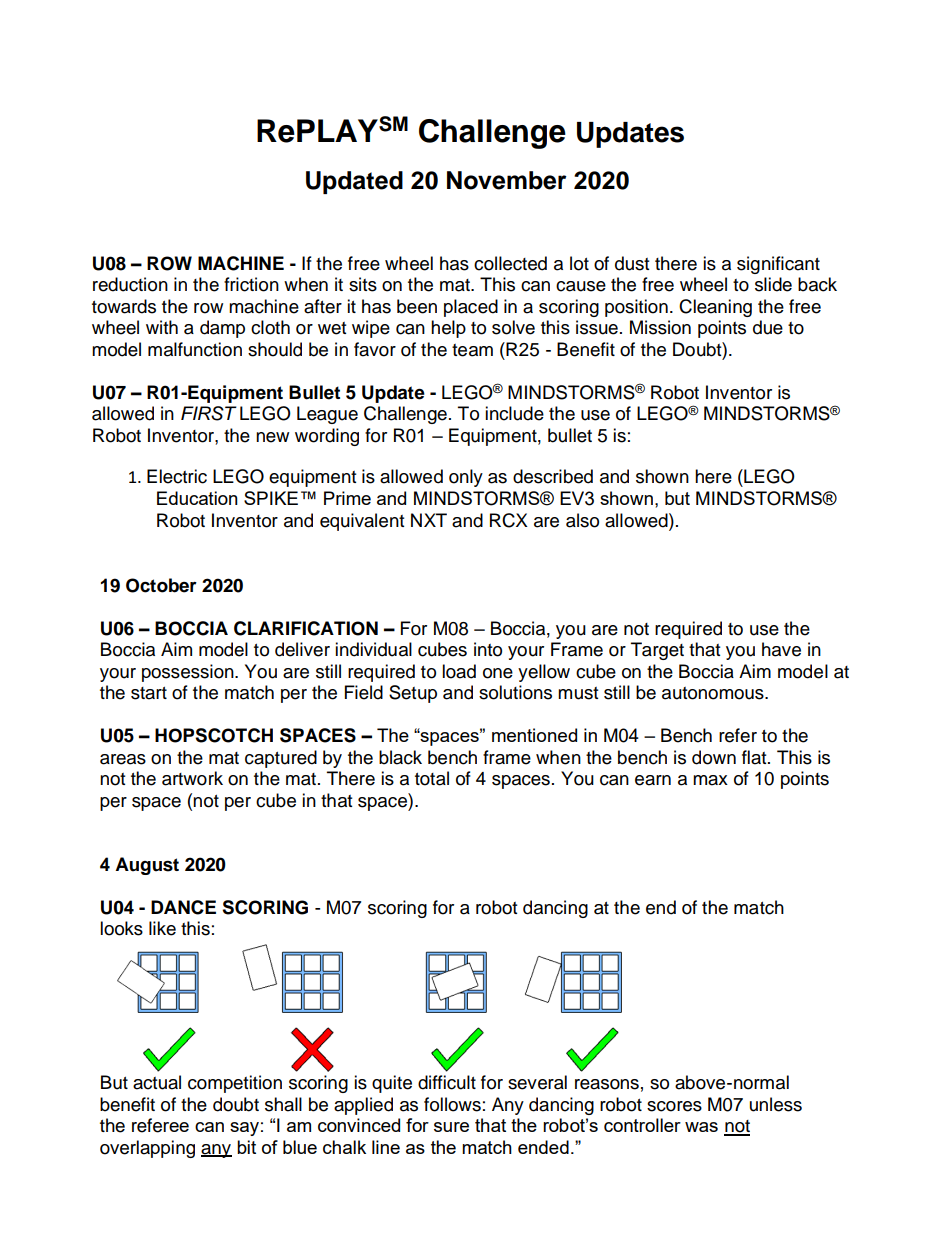 The image size is (952, 1233). I want to click on was, so click(701, 1127).
